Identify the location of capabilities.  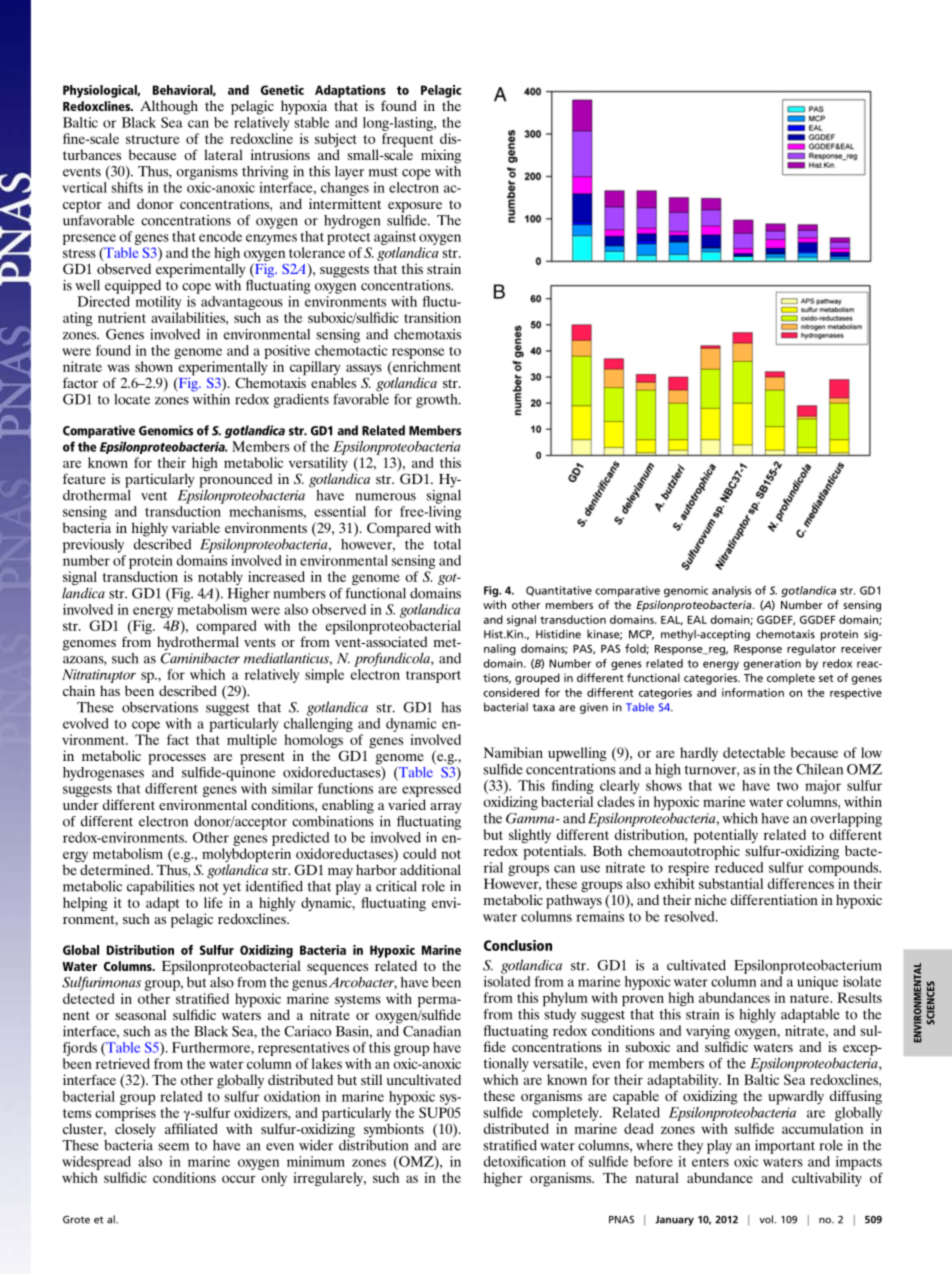
(161, 888).
